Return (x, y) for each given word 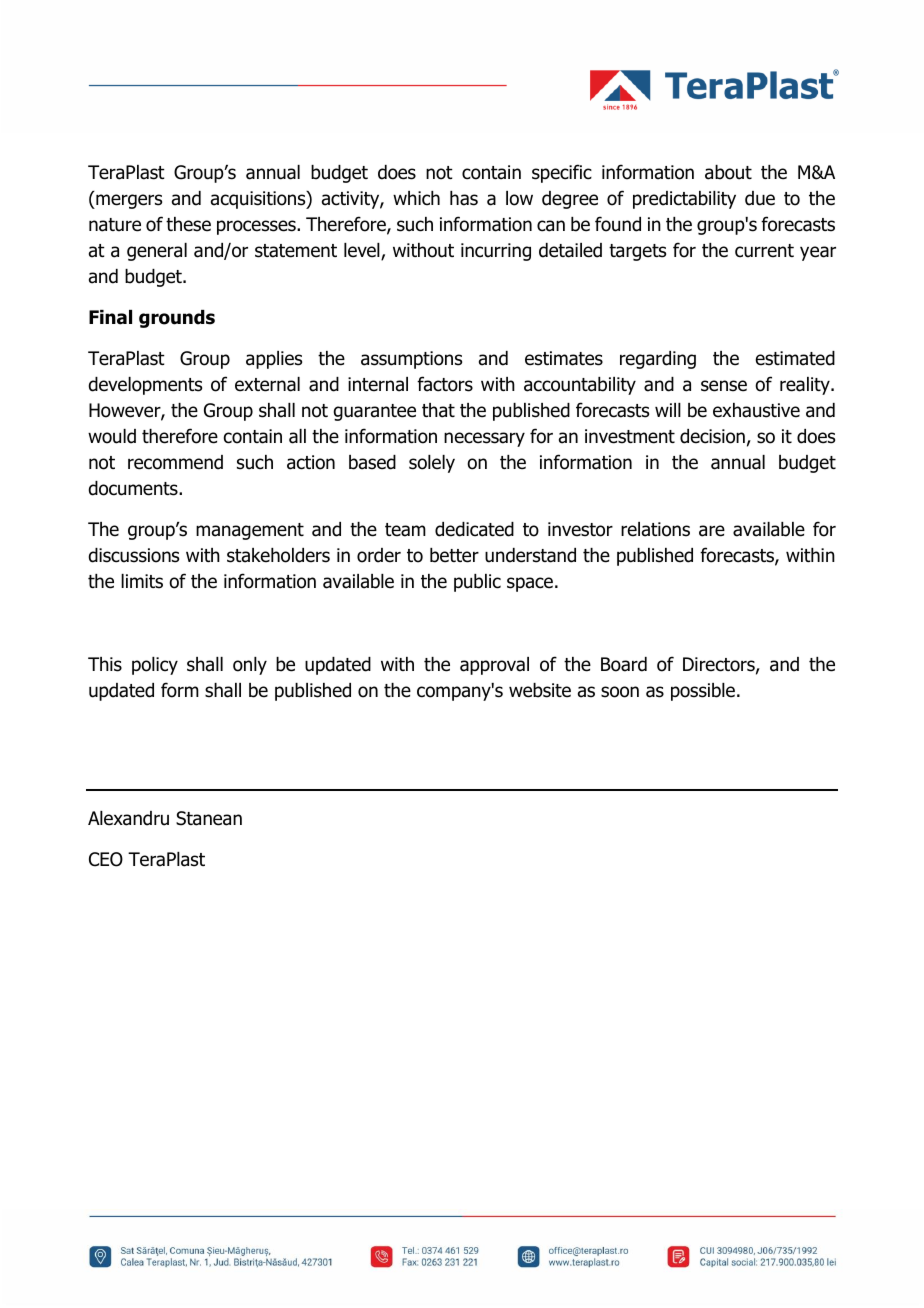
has (464, 198)
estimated (795, 358)
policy (155, 666)
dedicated (474, 529)
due (760, 198)
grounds (177, 319)
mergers (128, 201)
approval (494, 666)
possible (703, 692)
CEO (106, 859)
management (250, 531)
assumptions (411, 360)
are (712, 531)
